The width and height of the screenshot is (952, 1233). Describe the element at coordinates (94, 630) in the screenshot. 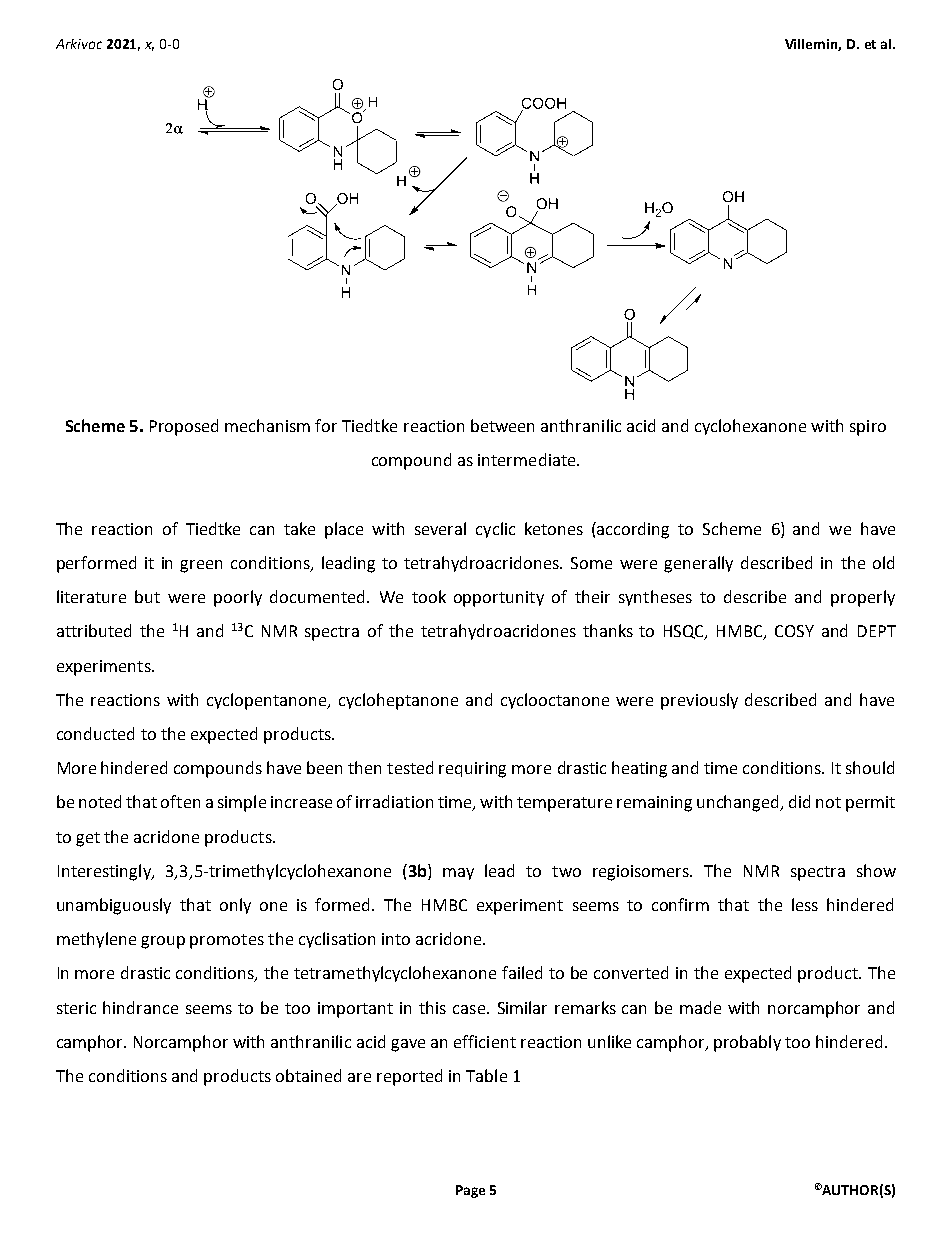

I see `attributed` at that location.
